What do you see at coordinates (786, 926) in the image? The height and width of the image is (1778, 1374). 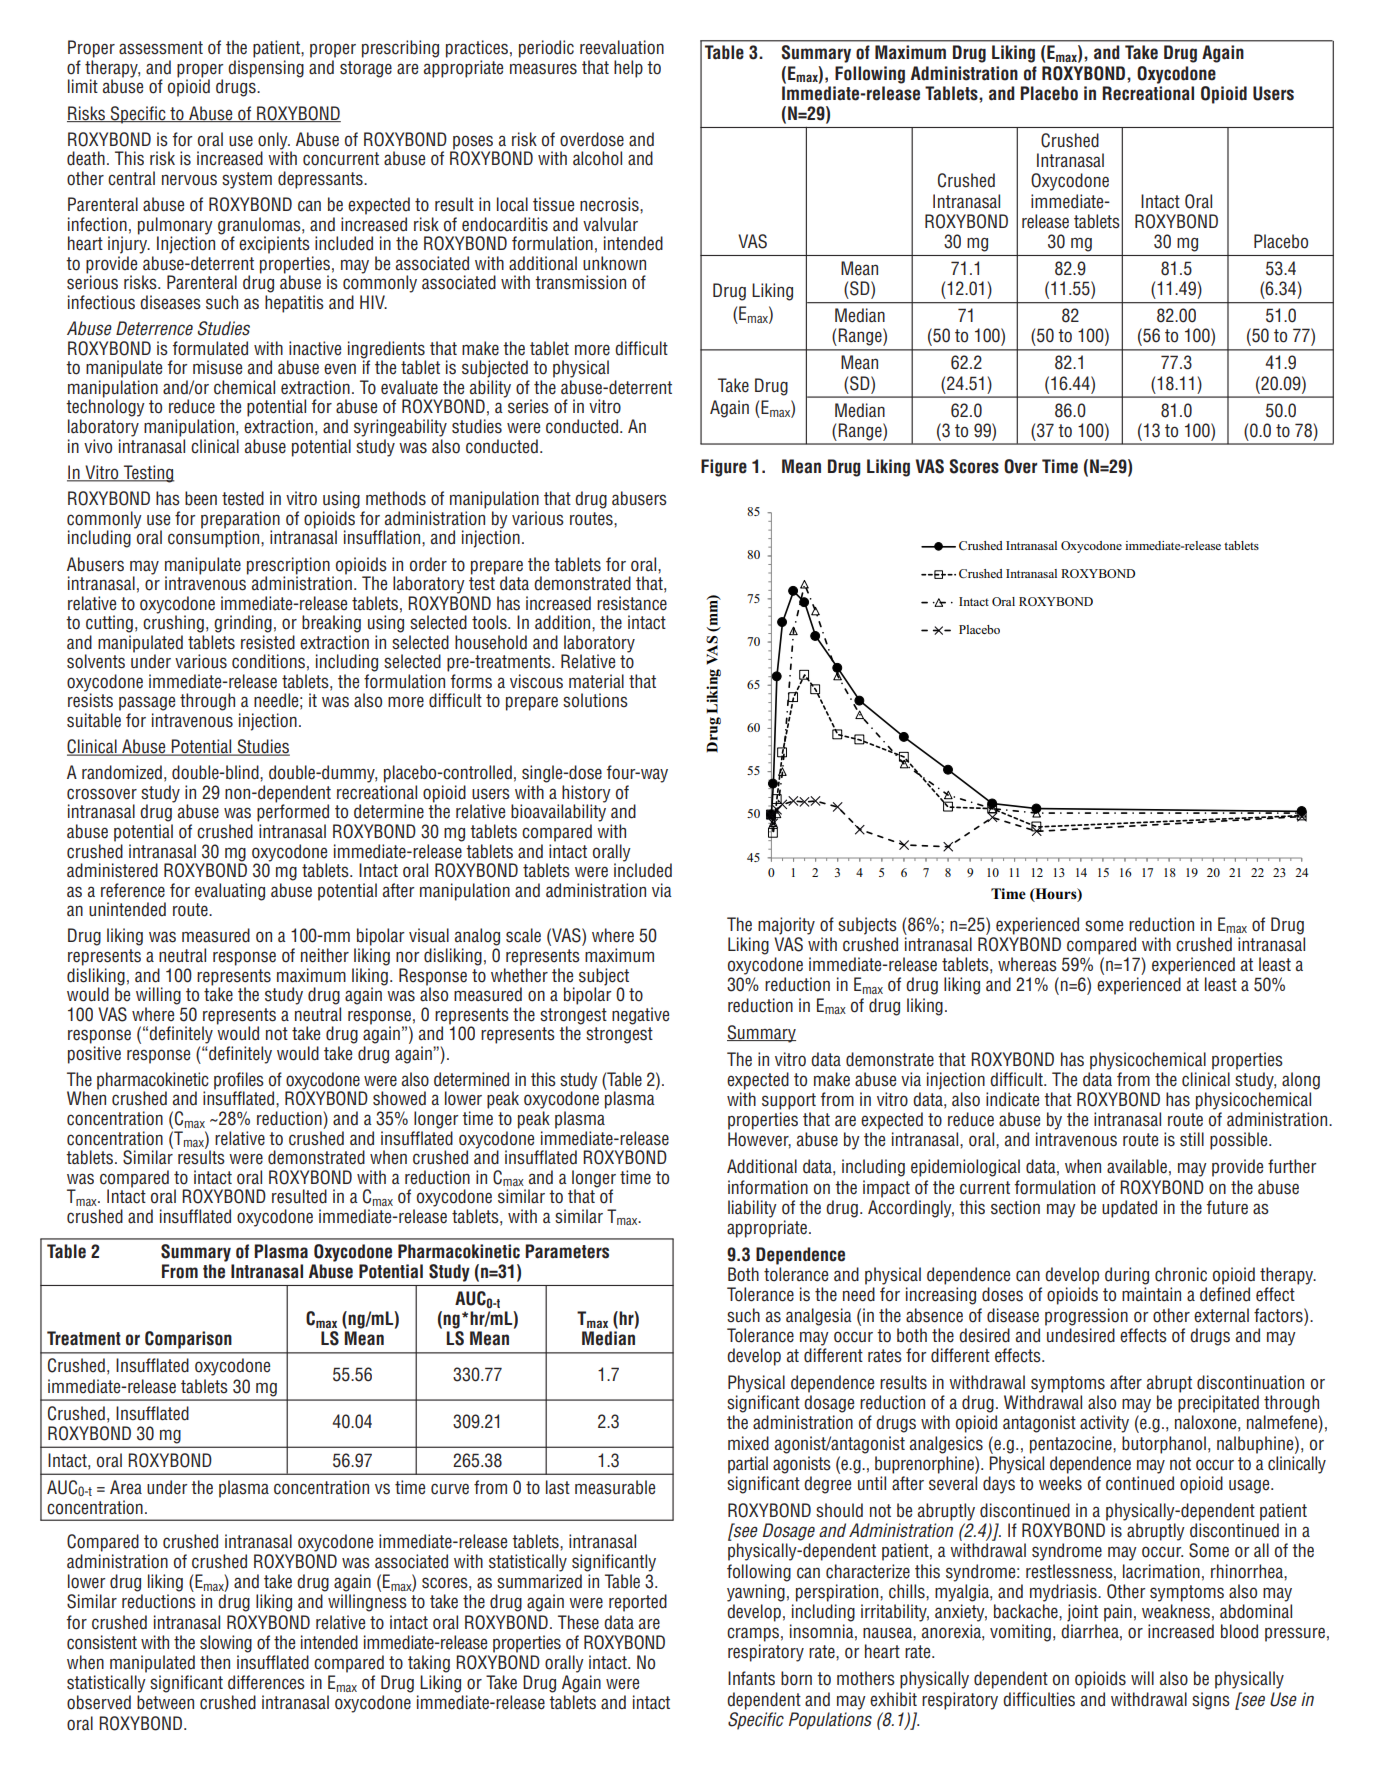 I see `majority` at bounding box center [786, 926].
